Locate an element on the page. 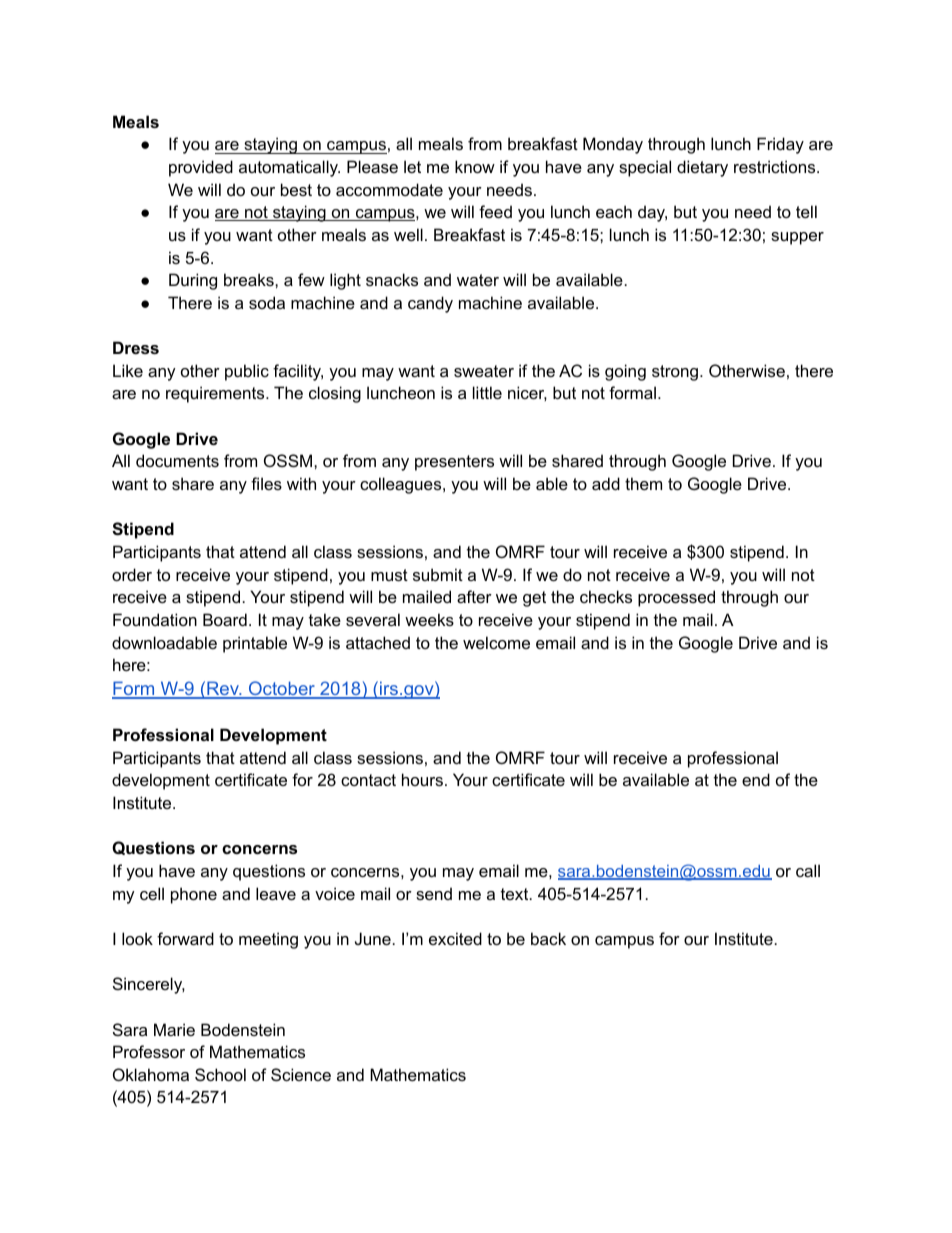 The height and width of the document is (1233, 952). after is located at coordinates (474, 596).
